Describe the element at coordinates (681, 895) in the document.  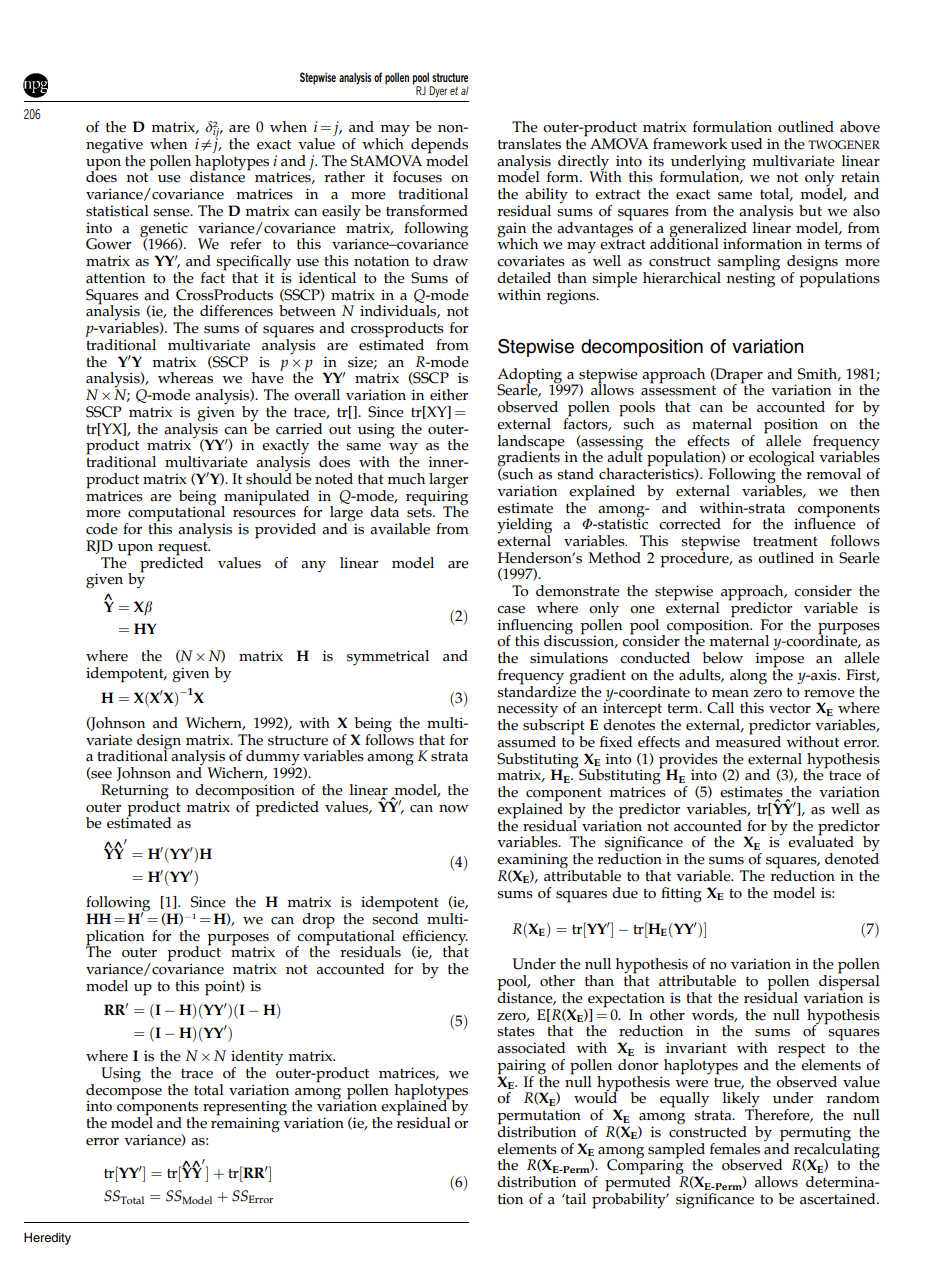
I see `fitting` at that location.
